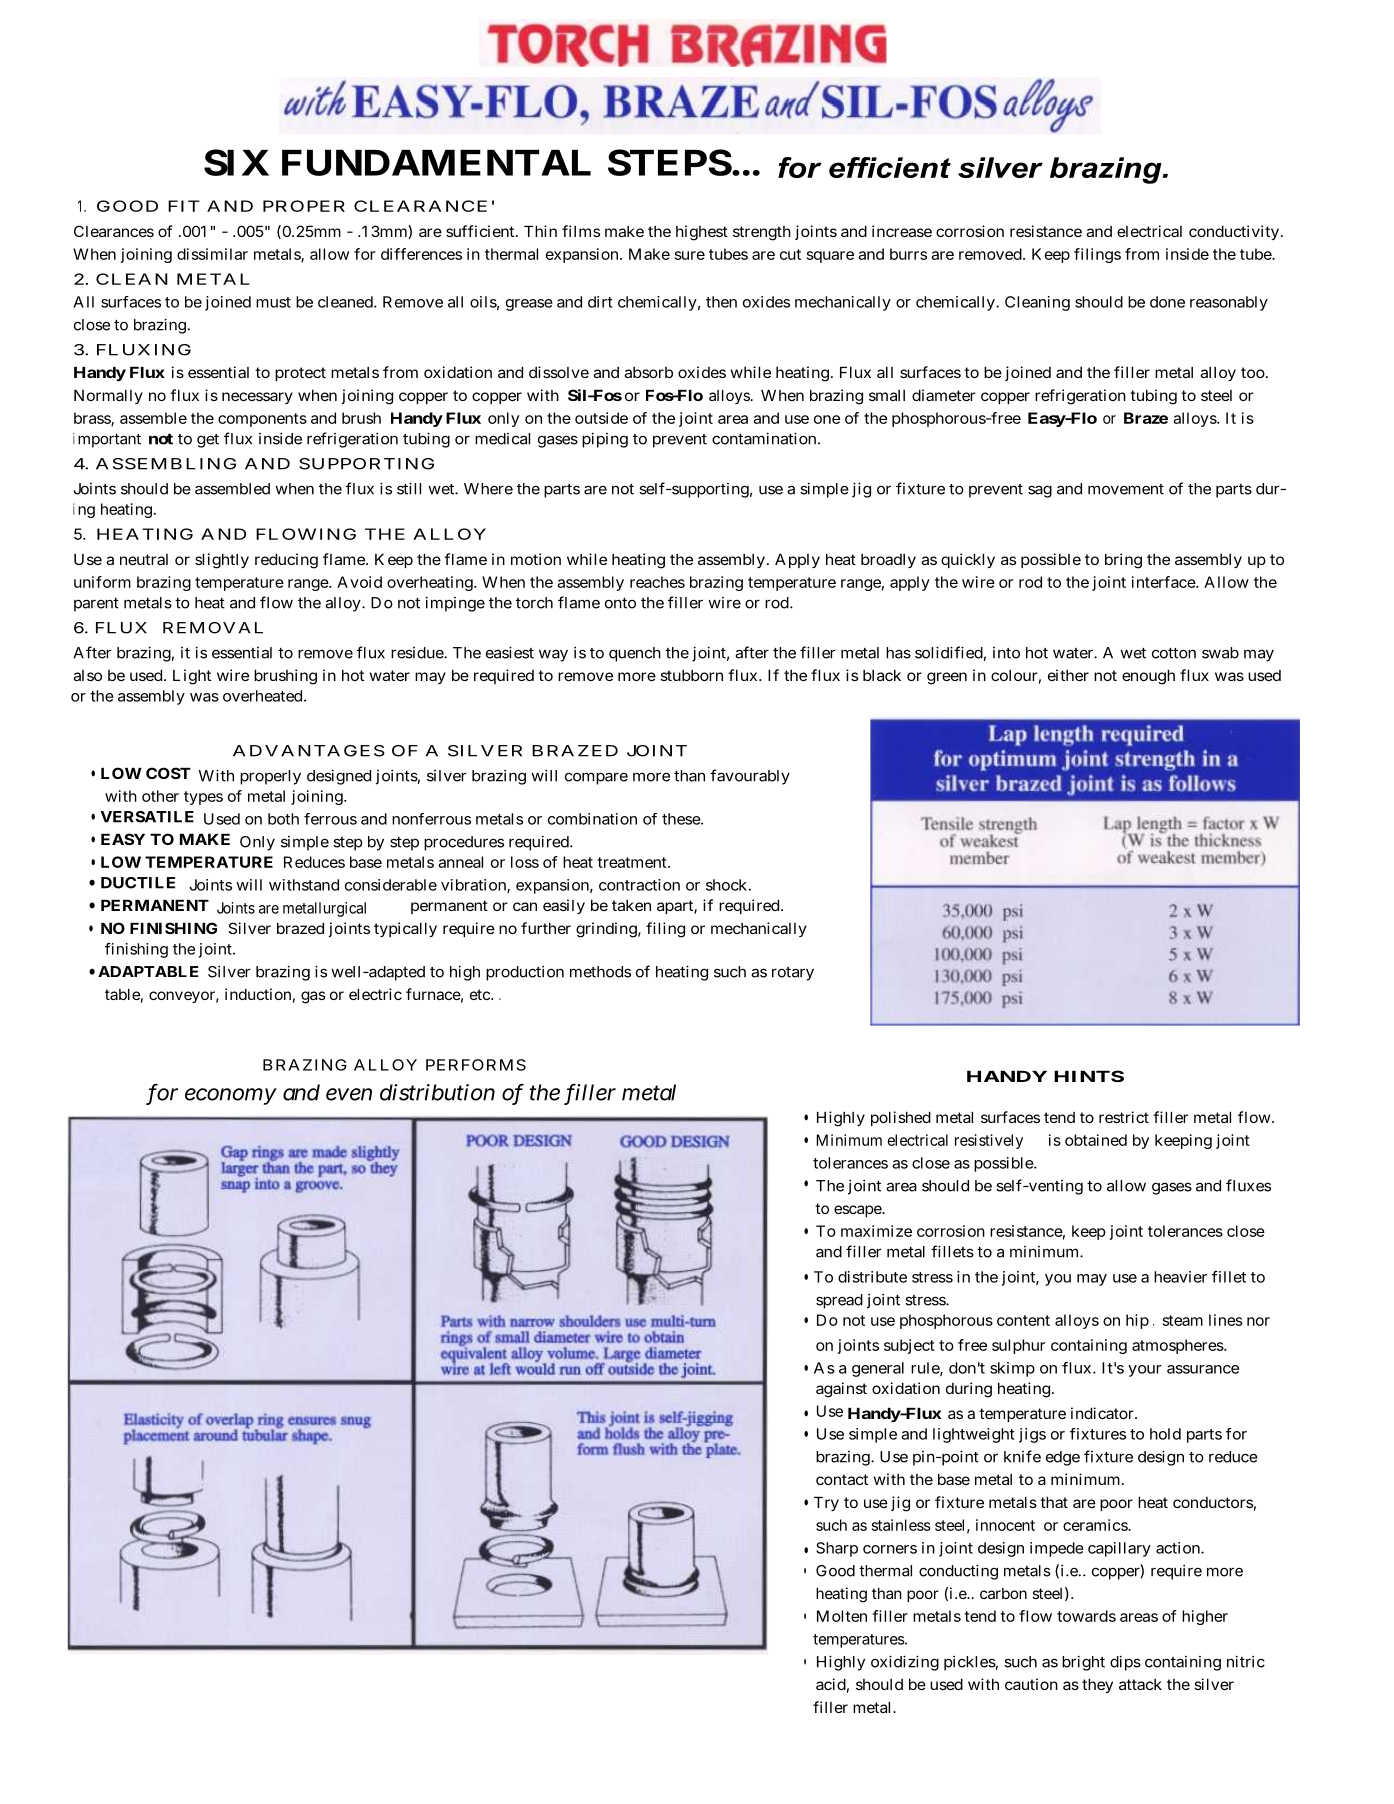 The image size is (1394, 1804). I want to click on movement, so click(1126, 489).
